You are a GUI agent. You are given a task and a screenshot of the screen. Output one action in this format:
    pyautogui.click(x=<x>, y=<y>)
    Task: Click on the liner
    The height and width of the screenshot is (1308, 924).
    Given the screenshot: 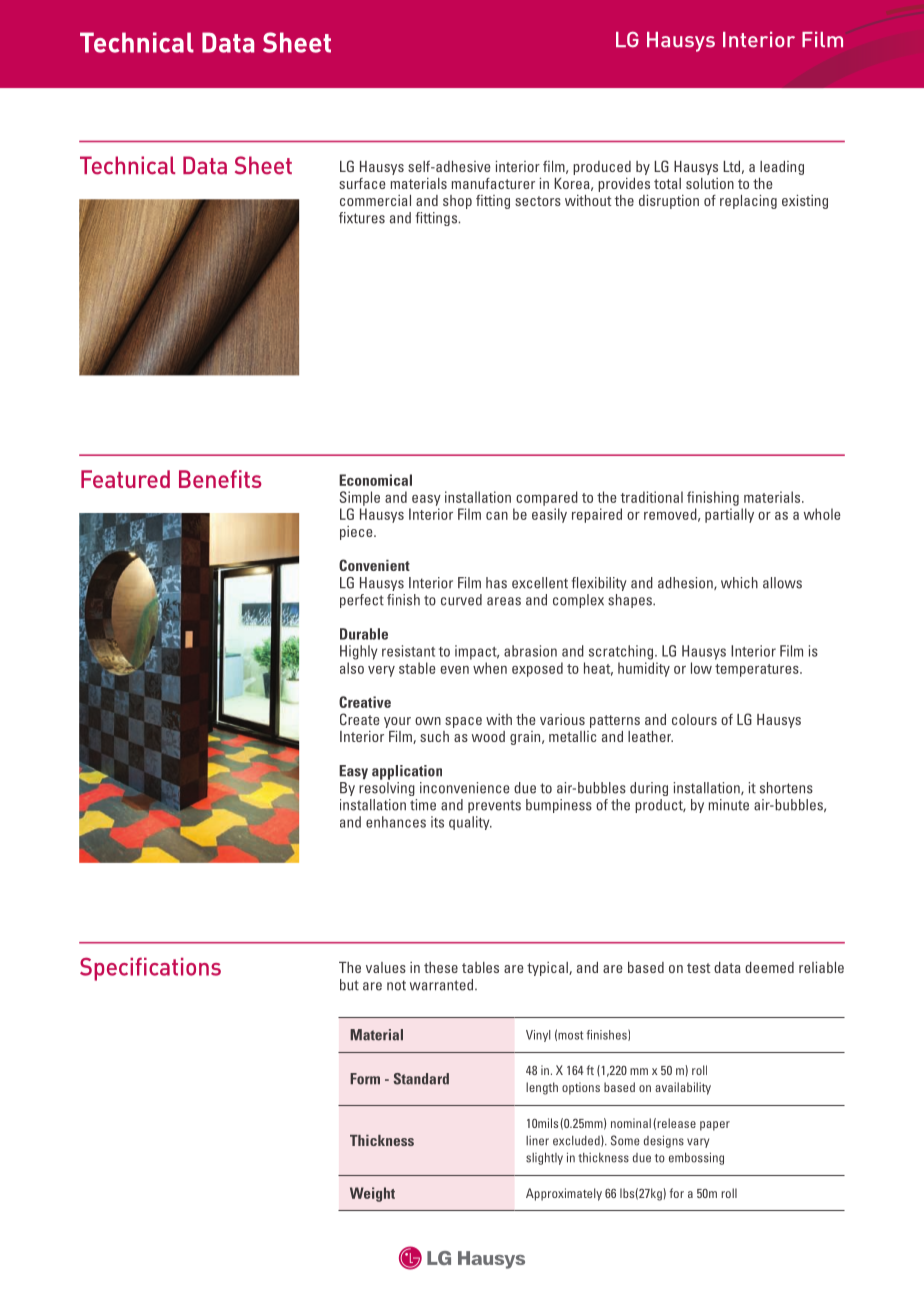 What is the action you would take?
    pyautogui.click(x=537, y=1141)
